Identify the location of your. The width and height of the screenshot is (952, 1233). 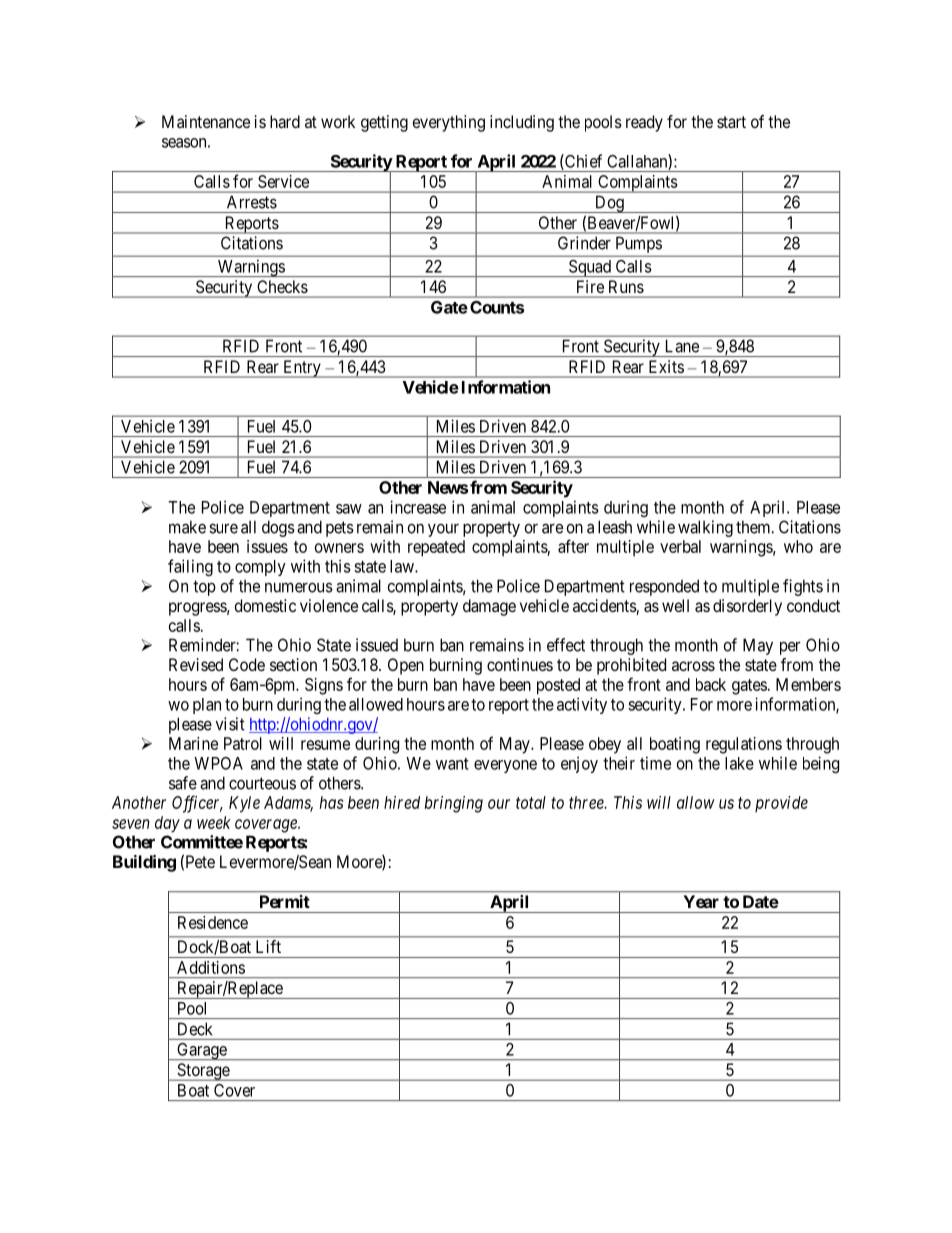
(443, 530).
